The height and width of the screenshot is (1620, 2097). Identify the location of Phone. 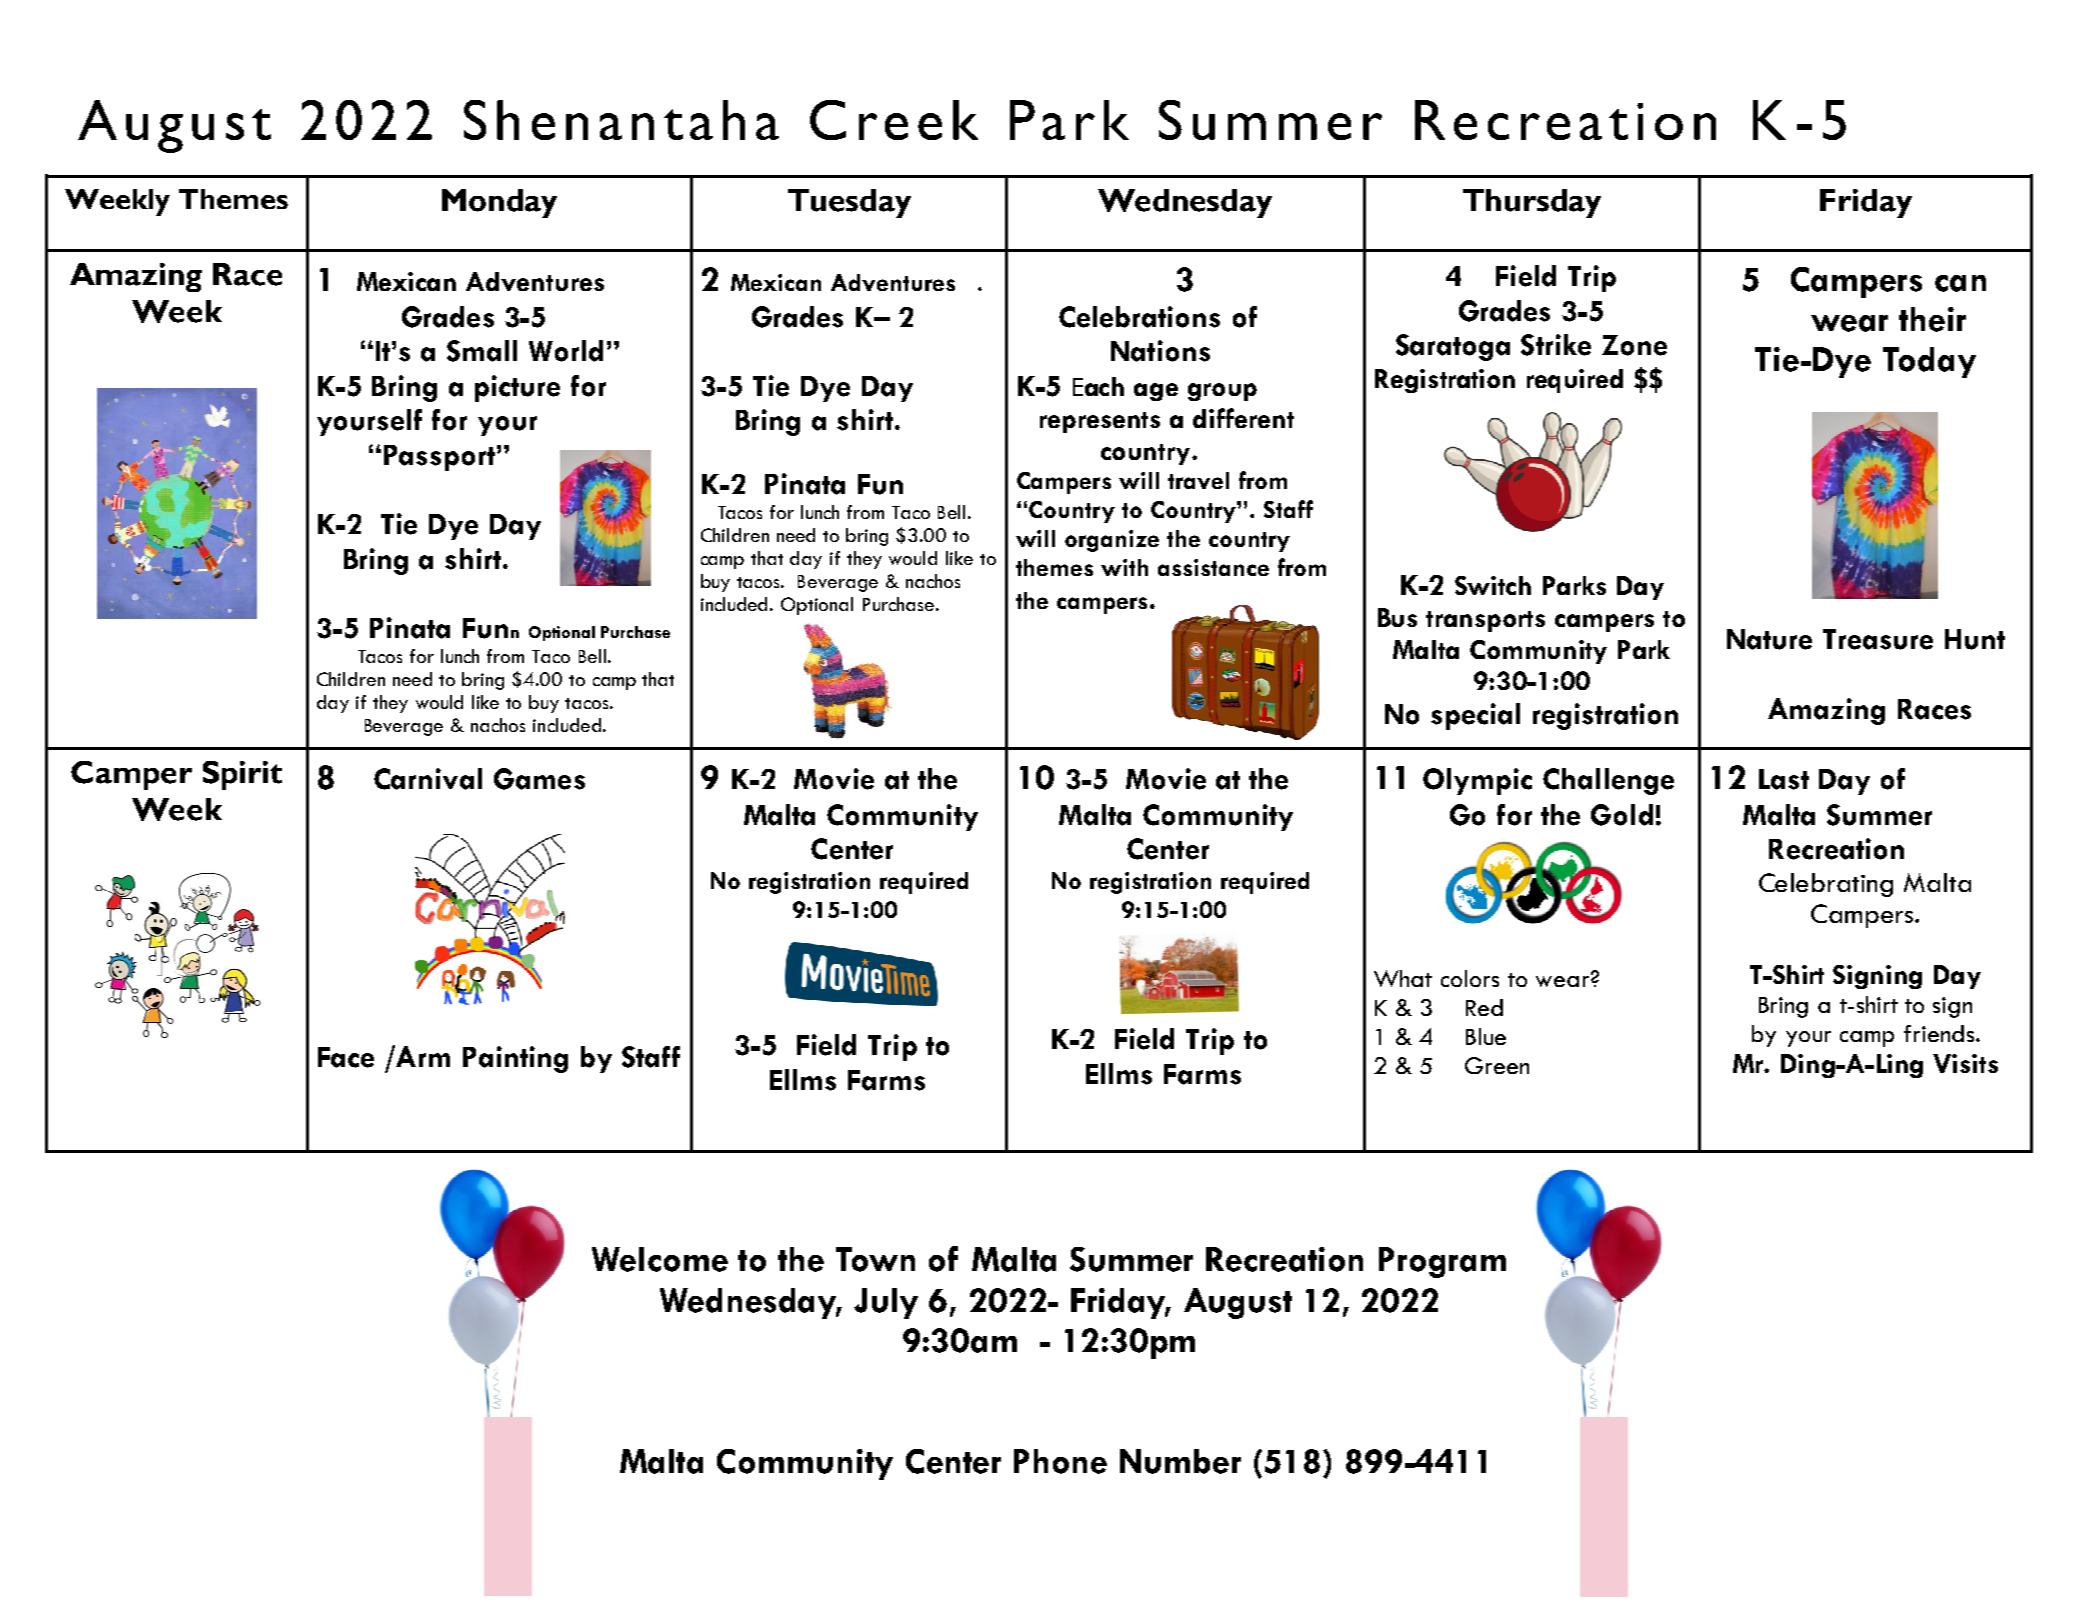
(1060, 1461).
